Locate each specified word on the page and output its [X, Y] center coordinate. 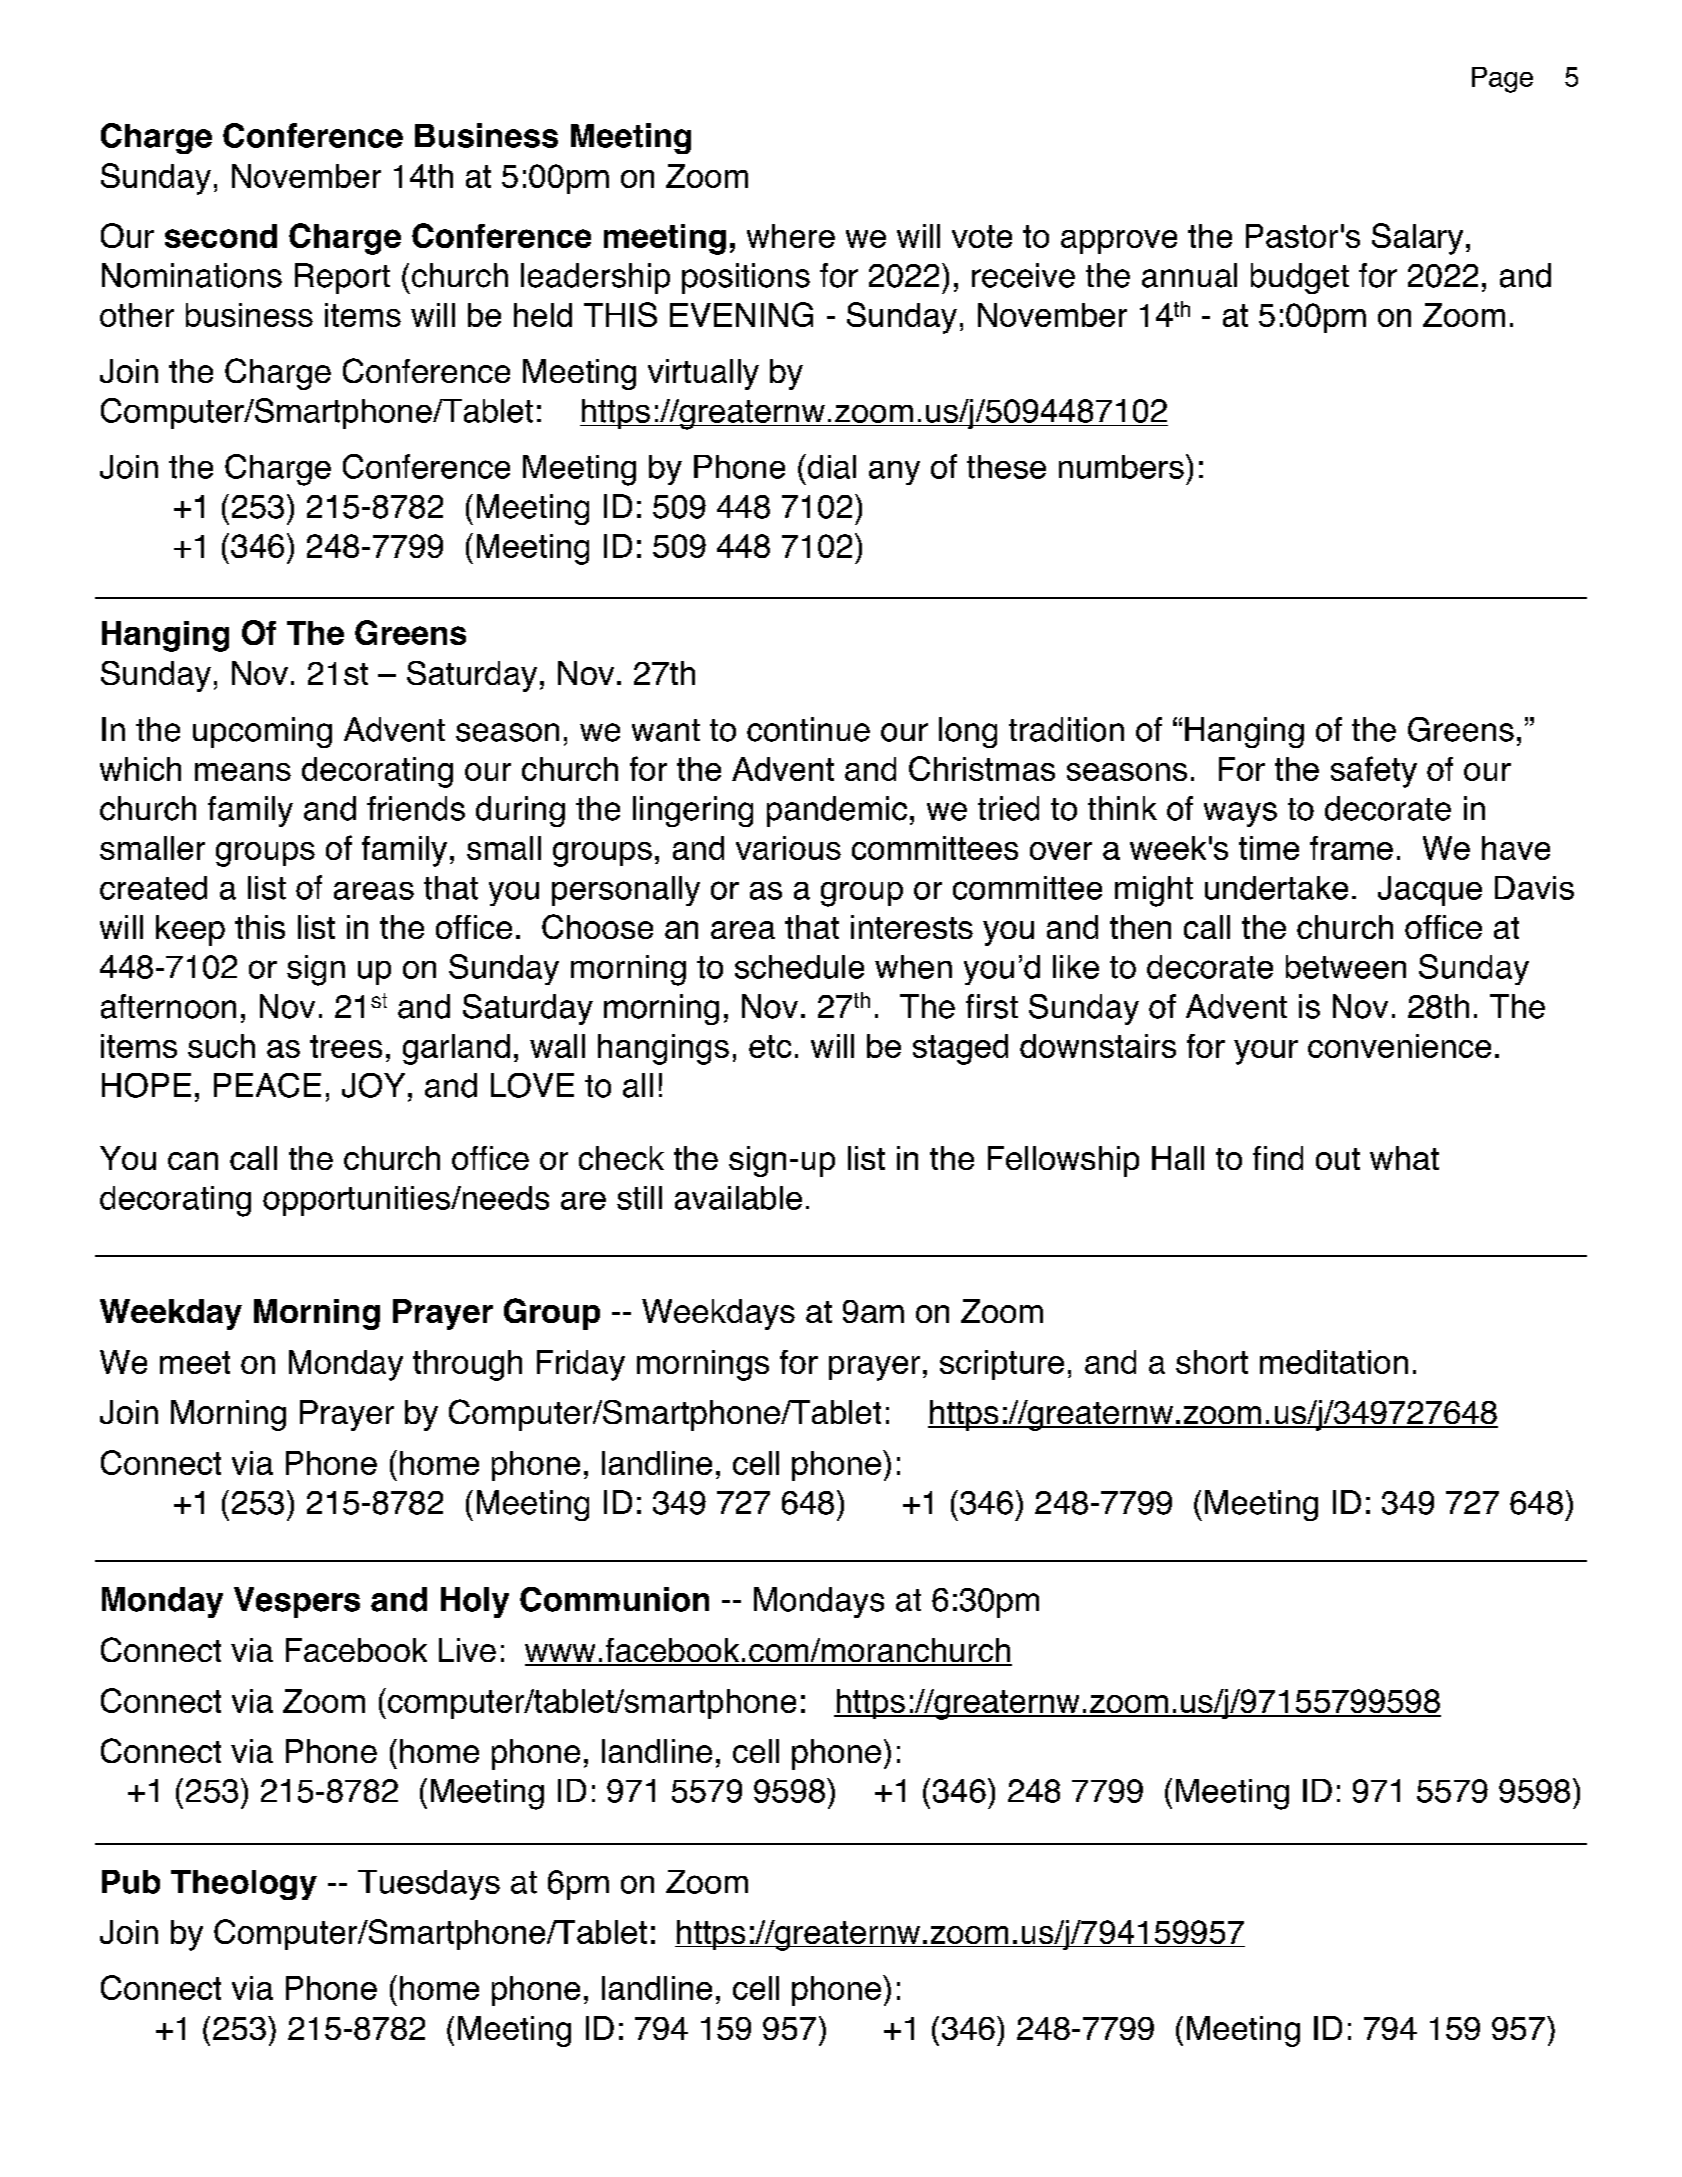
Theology [244, 1885]
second [221, 236]
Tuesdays [429, 1885]
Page [1502, 80]
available [738, 1198]
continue [808, 729]
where [791, 236]
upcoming [262, 732]
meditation [1334, 1362]
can [193, 1161]
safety [1374, 772]
